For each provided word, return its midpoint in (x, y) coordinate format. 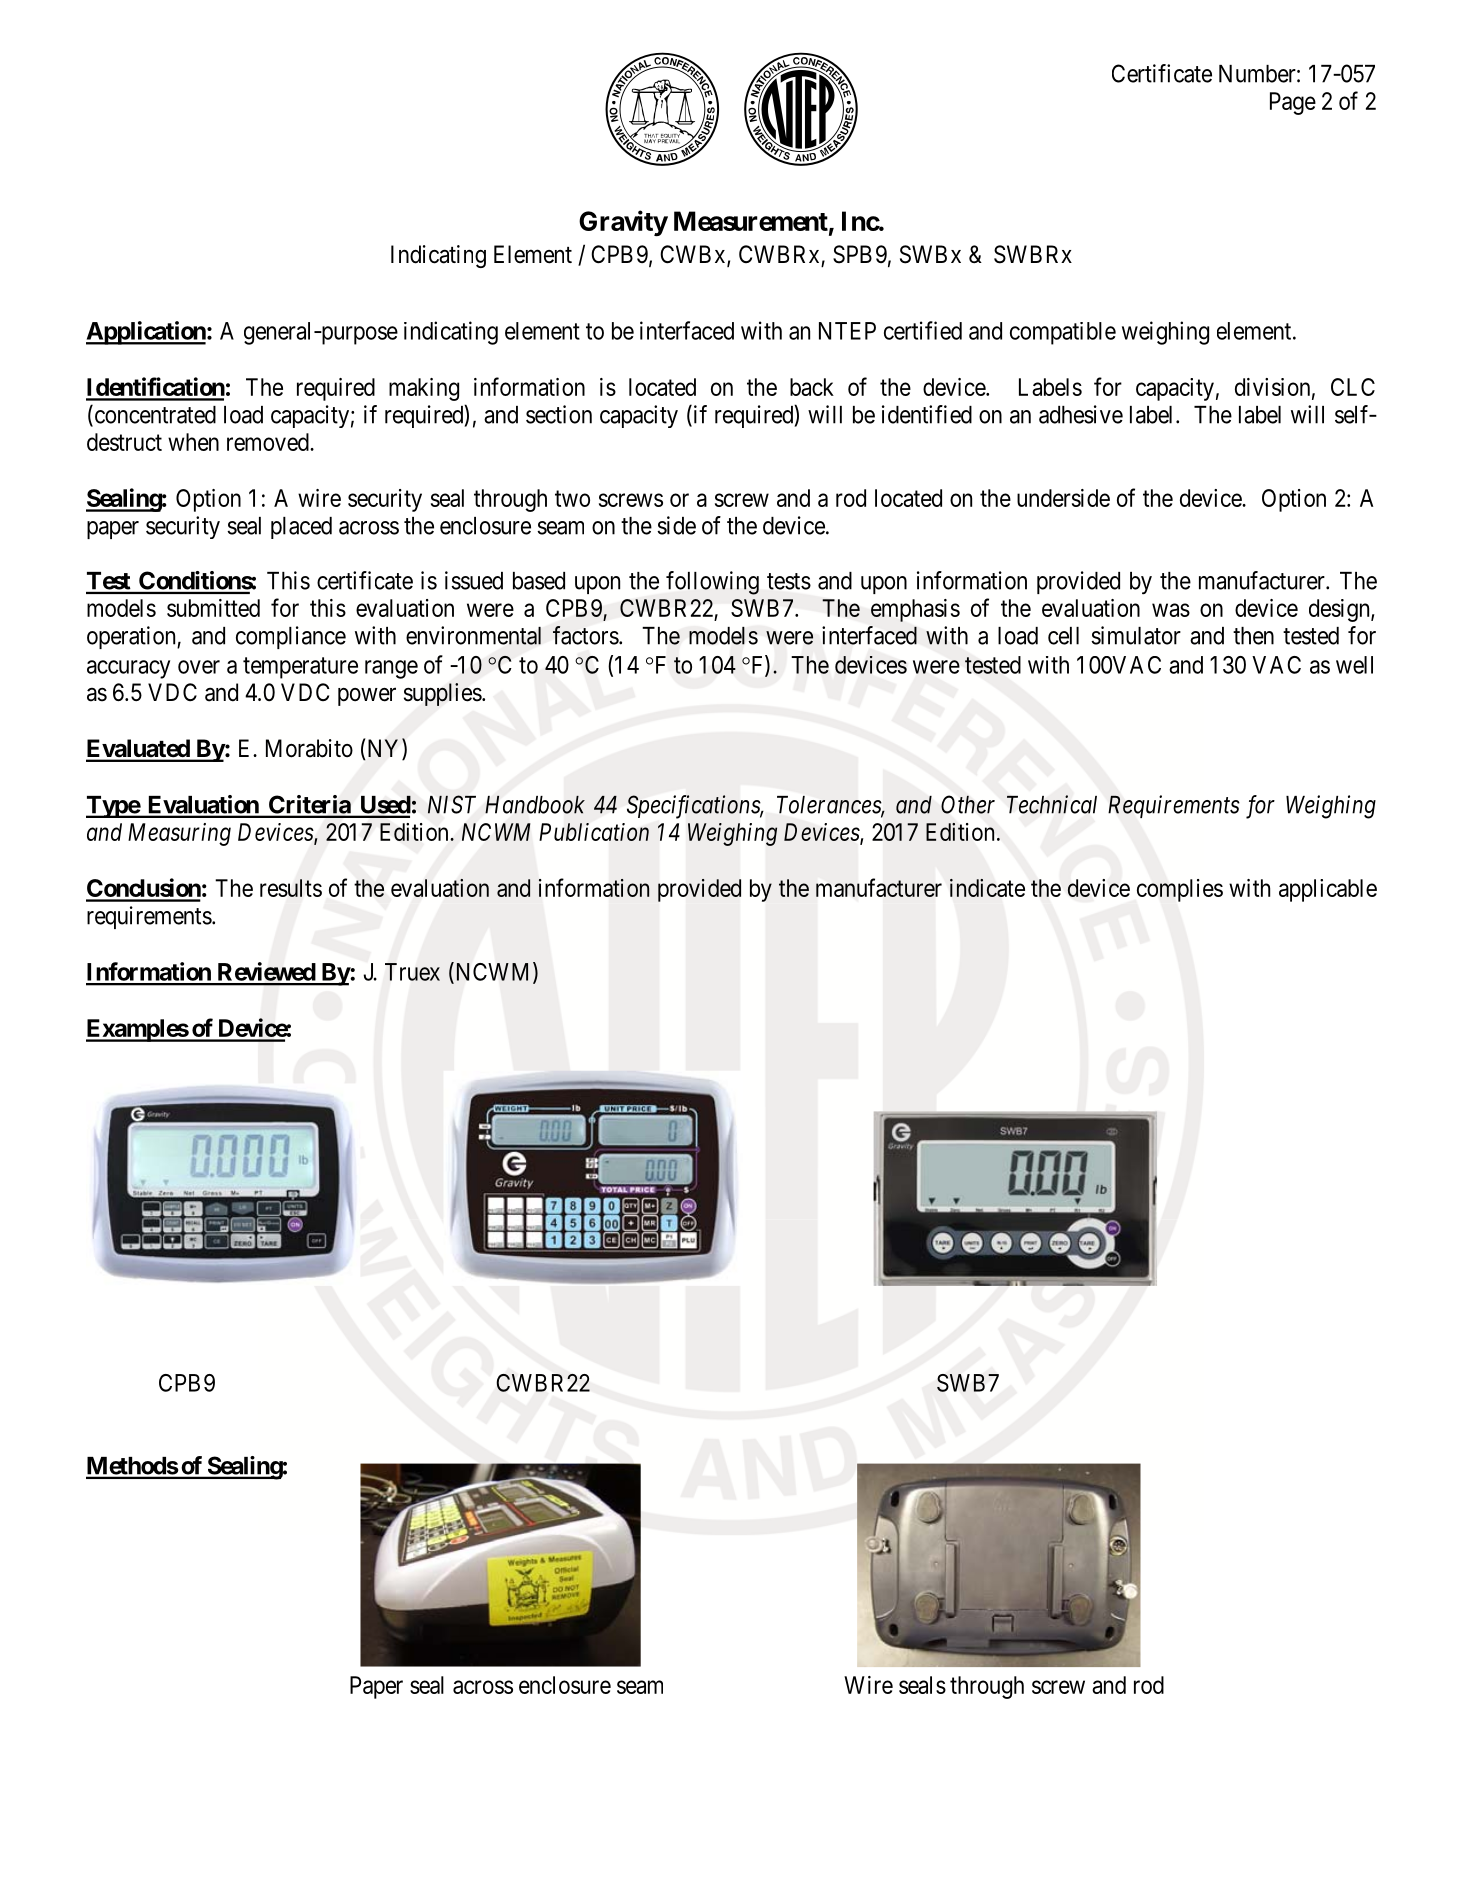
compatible (1063, 333)
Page (1293, 103)
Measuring (179, 834)
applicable (1328, 890)
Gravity (623, 223)
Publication (594, 832)
